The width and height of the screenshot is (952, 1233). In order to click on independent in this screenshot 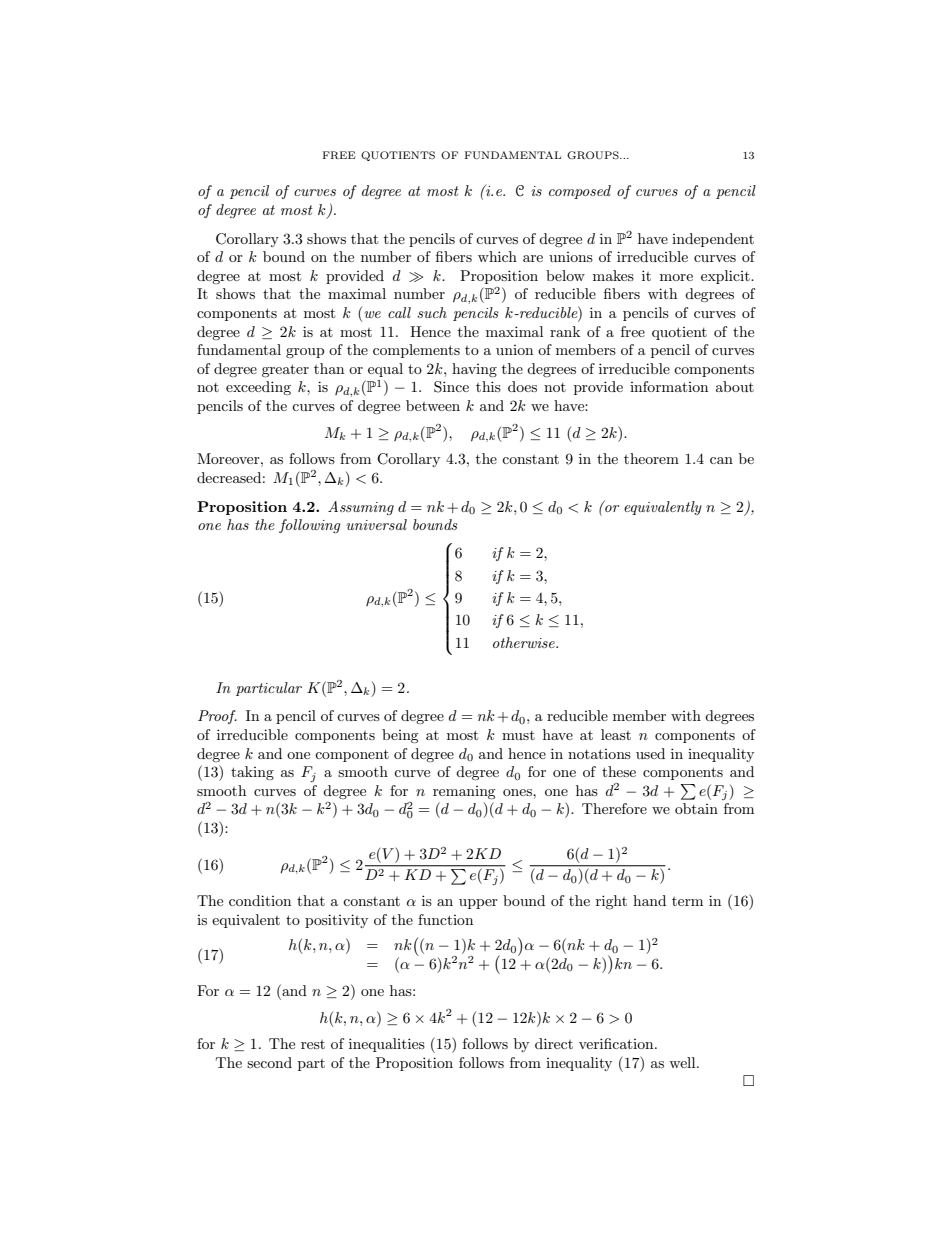, I will do `click(713, 240)`.
